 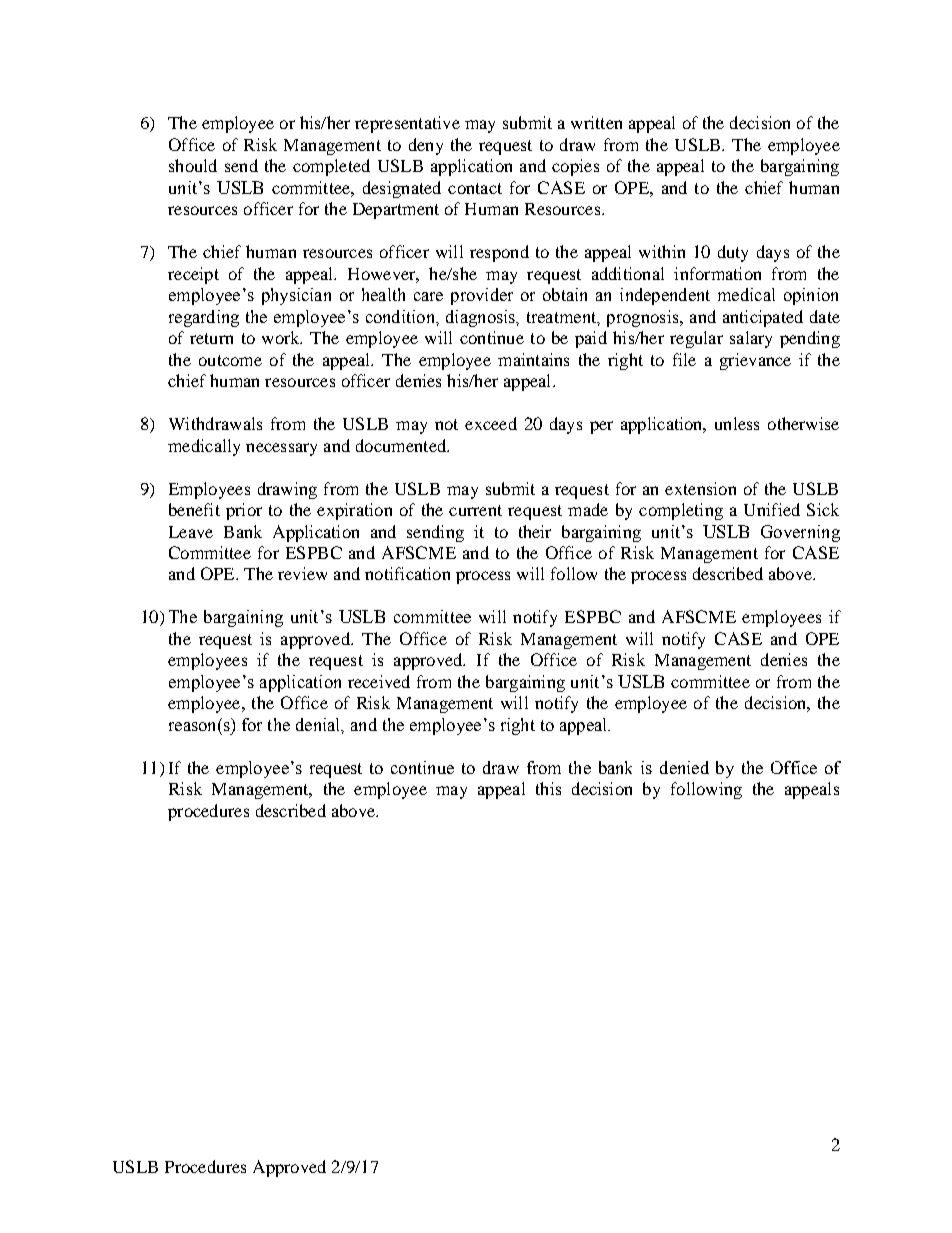 I want to click on written, so click(x=596, y=122).
